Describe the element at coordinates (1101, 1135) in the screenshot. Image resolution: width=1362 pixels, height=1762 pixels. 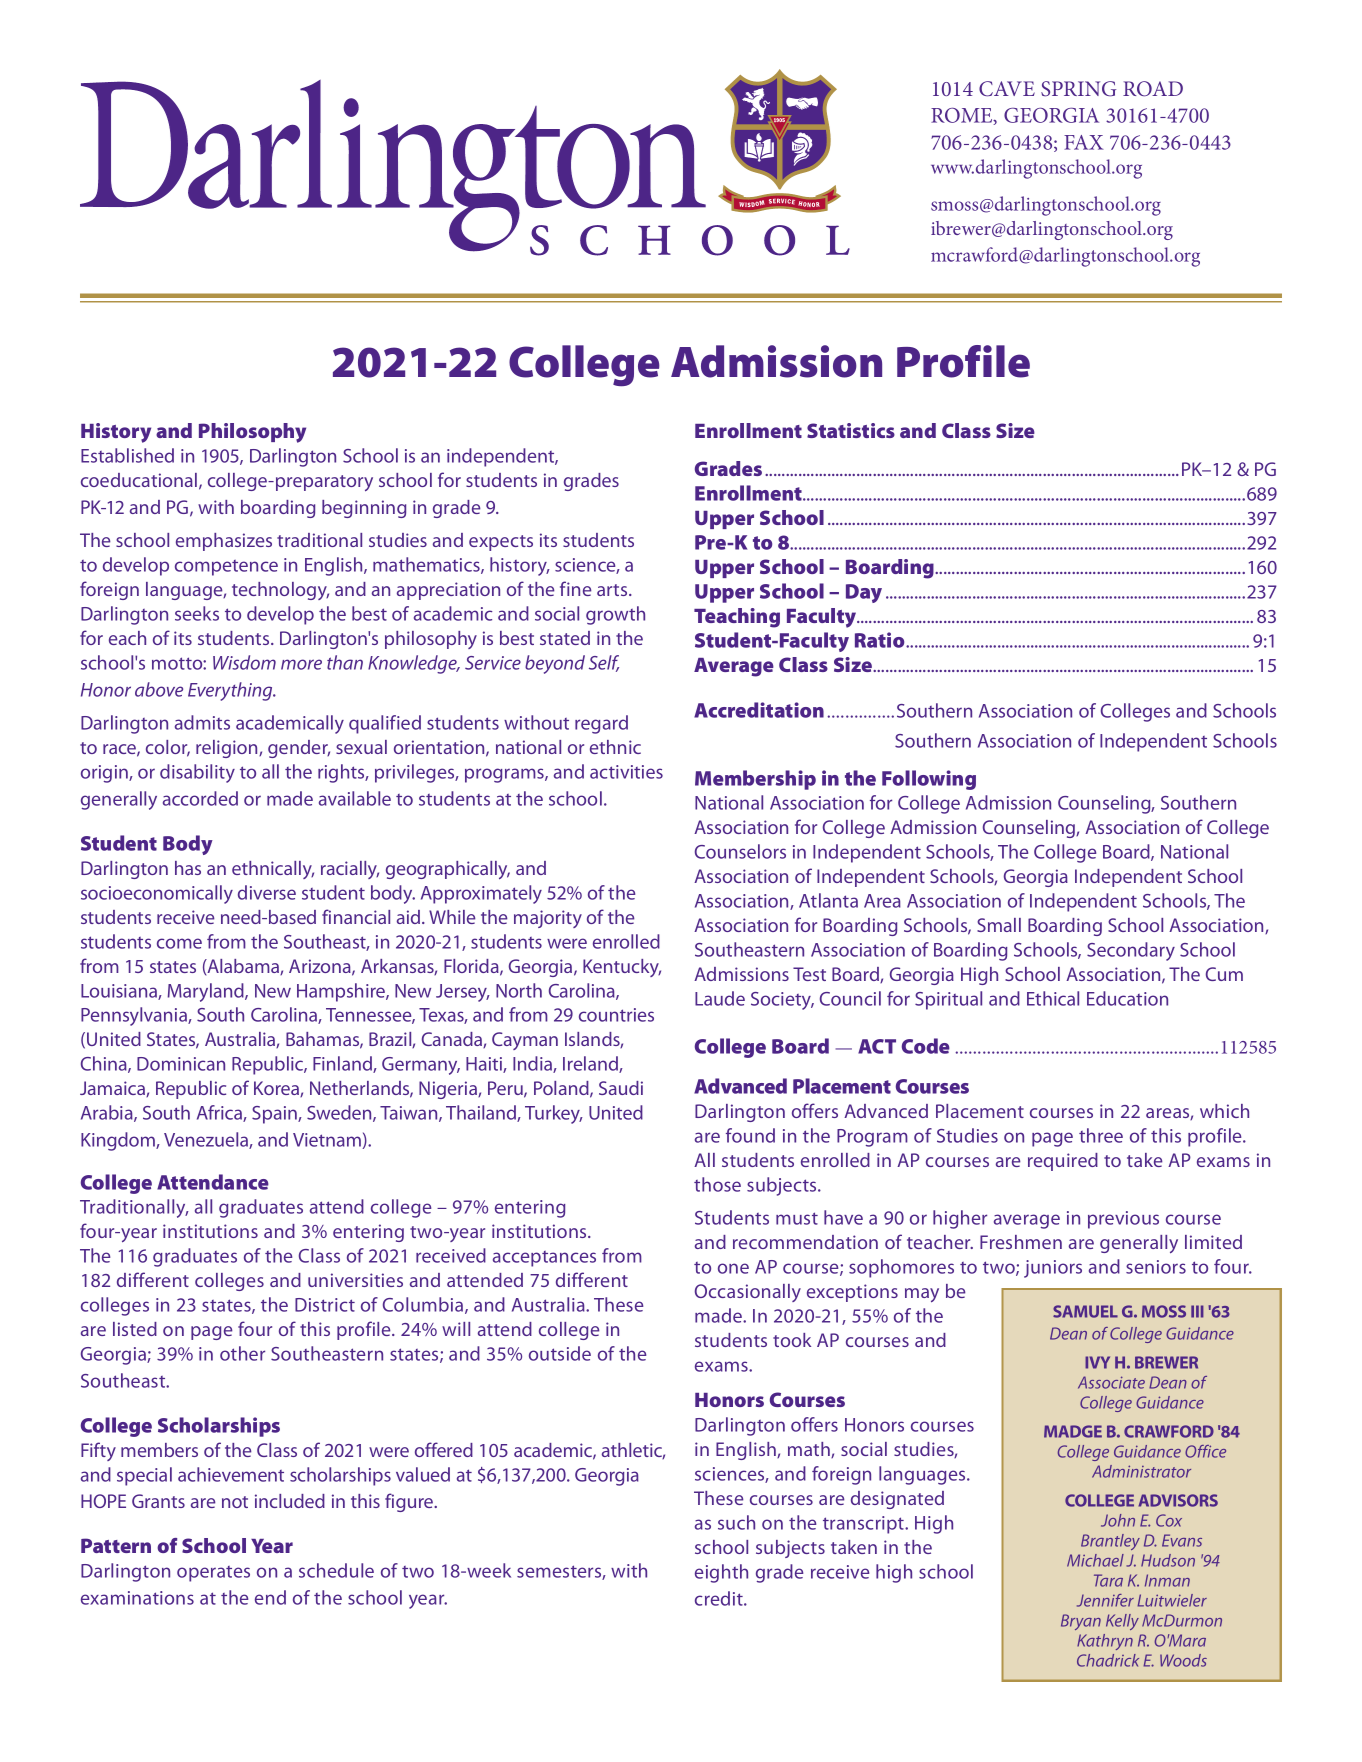
I see `three` at that location.
